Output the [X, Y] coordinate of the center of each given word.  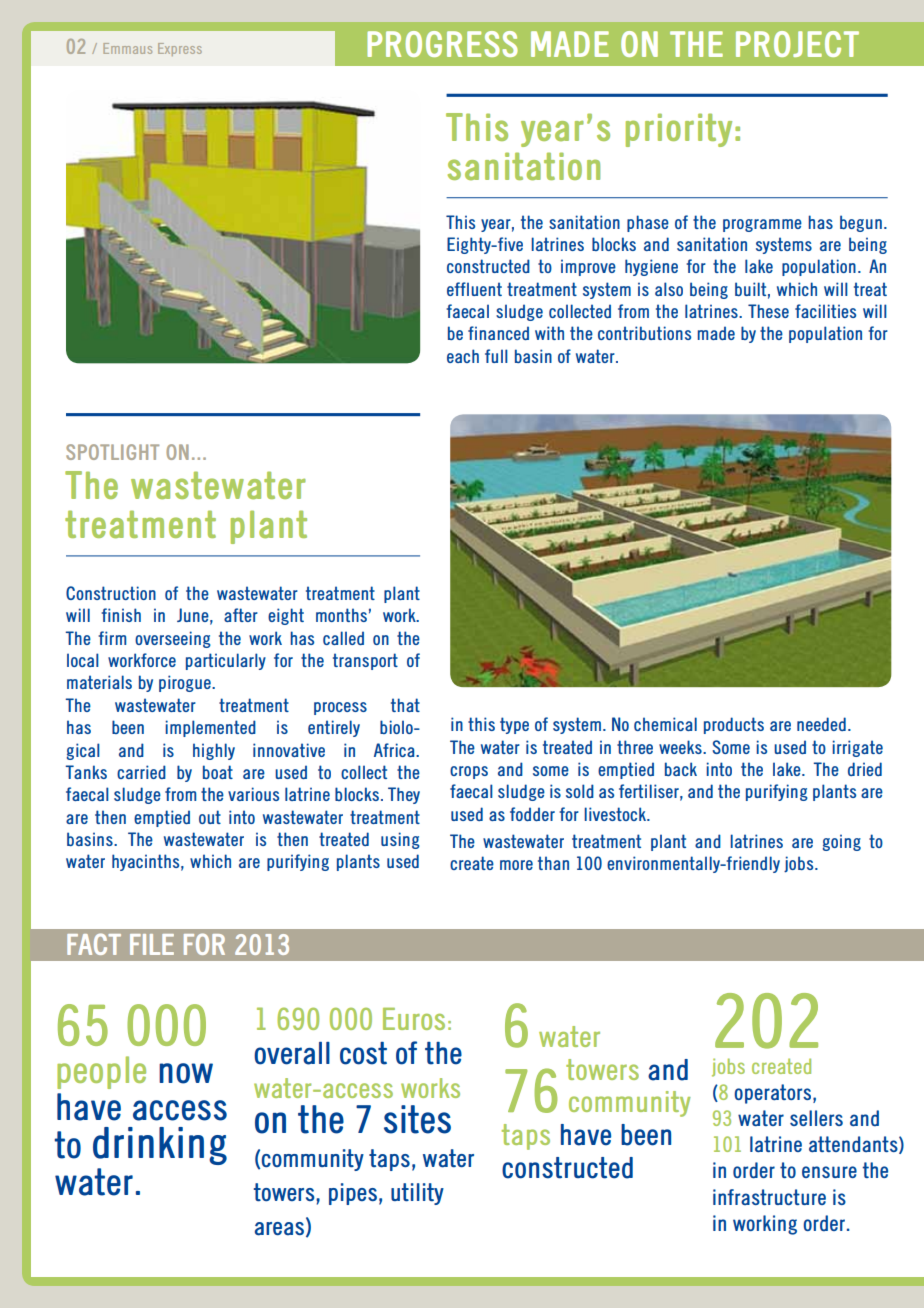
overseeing [173, 639]
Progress [442, 44]
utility [417, 1194]
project [797, 44]
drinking [160, 1146]
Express [180, 49]
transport [365, 661]
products [734, 725]
